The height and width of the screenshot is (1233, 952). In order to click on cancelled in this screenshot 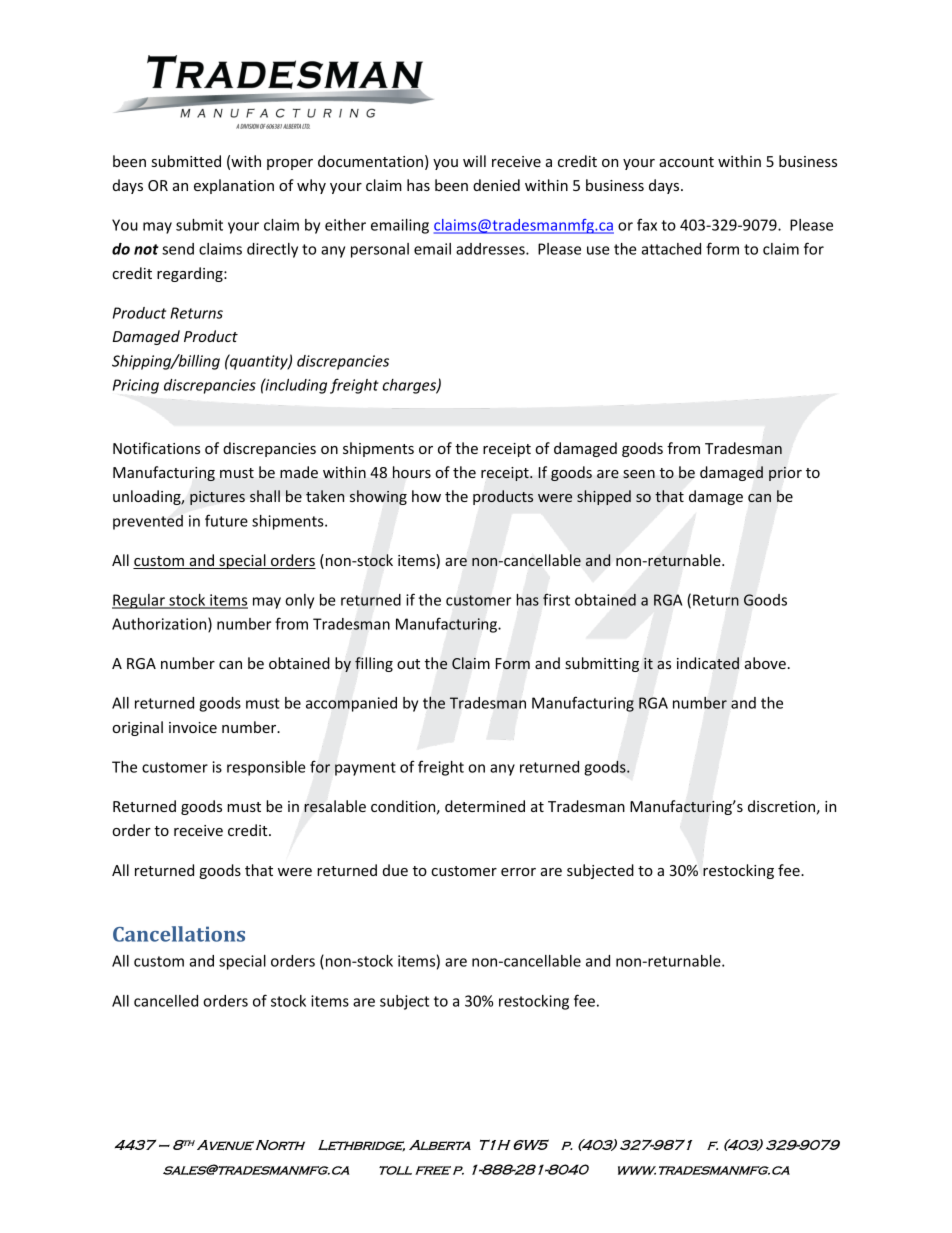, I will do `click(166, 1001)`.
